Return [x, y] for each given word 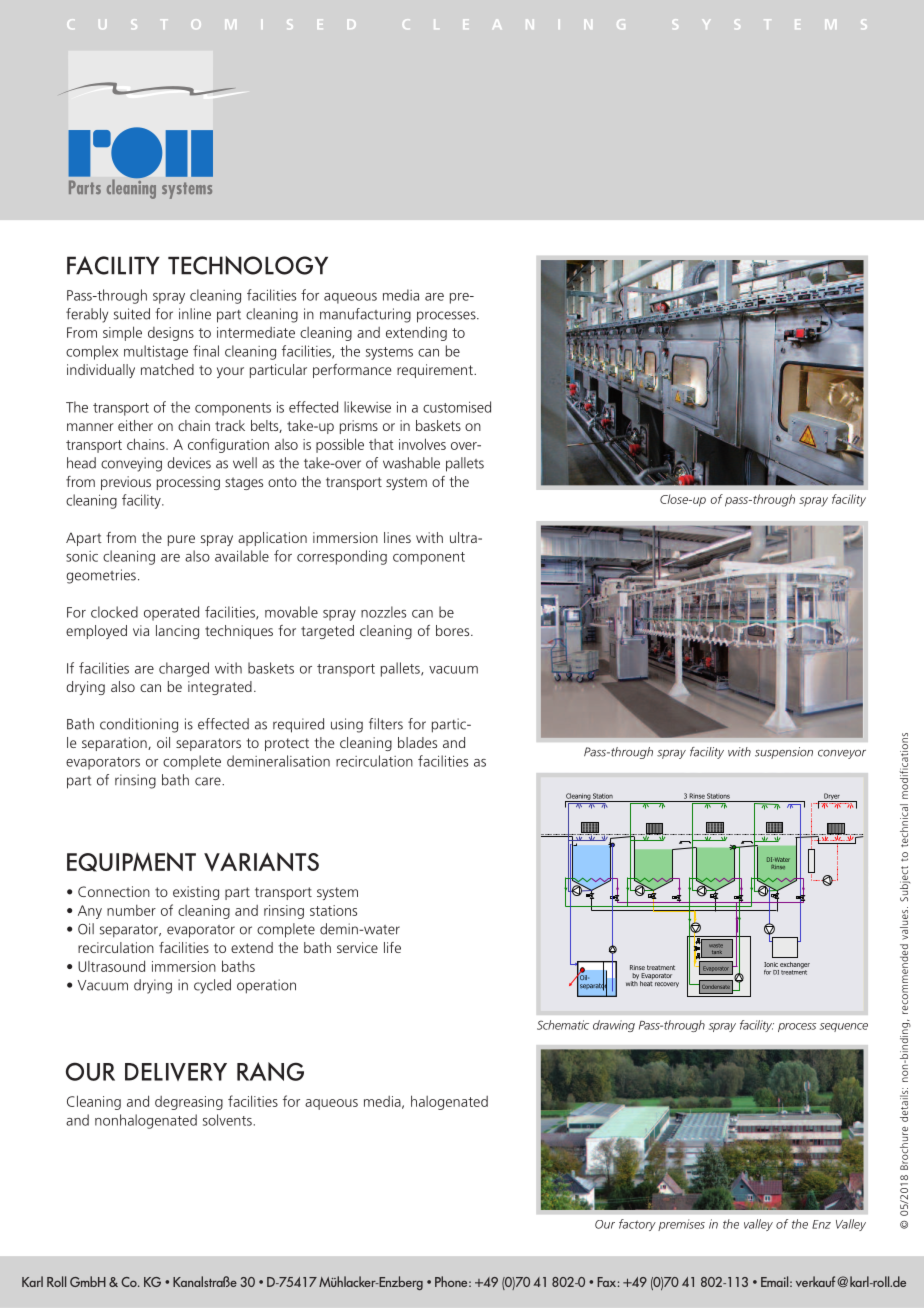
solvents [227, 1120]
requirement [436, 371]
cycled [212, 986]
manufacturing [365, 315]
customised [457, 407]
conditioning [139, 725]
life [392, 947]
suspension [784, 753]
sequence [844, 1027]
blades [417, 742]
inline [195, 314]
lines [397, 537]
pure [181, 540]
